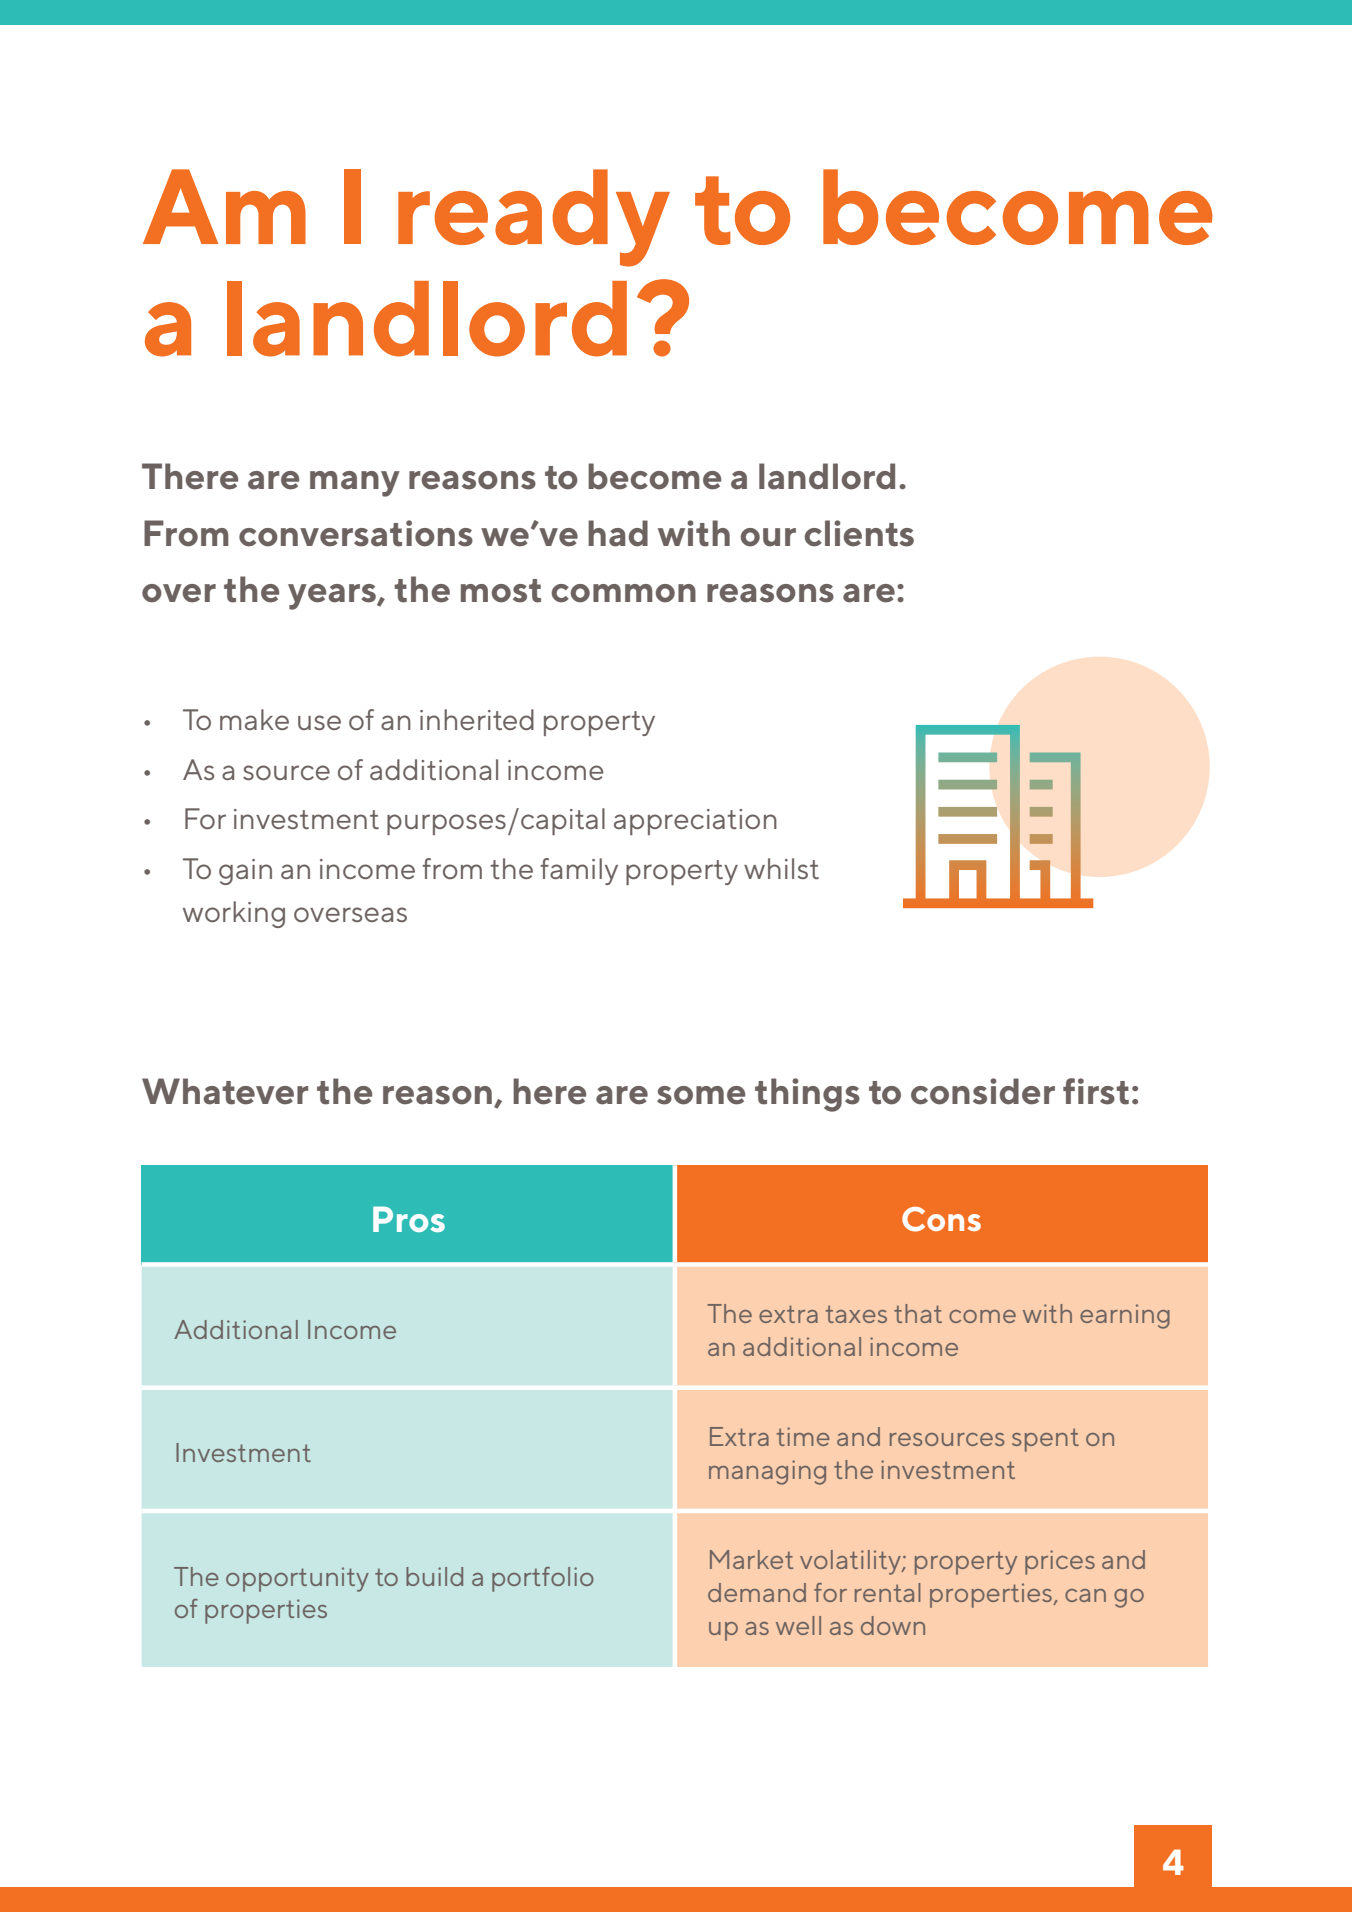 This page has height=1912, width=1352. I want to click on had, so click(618, 533).
